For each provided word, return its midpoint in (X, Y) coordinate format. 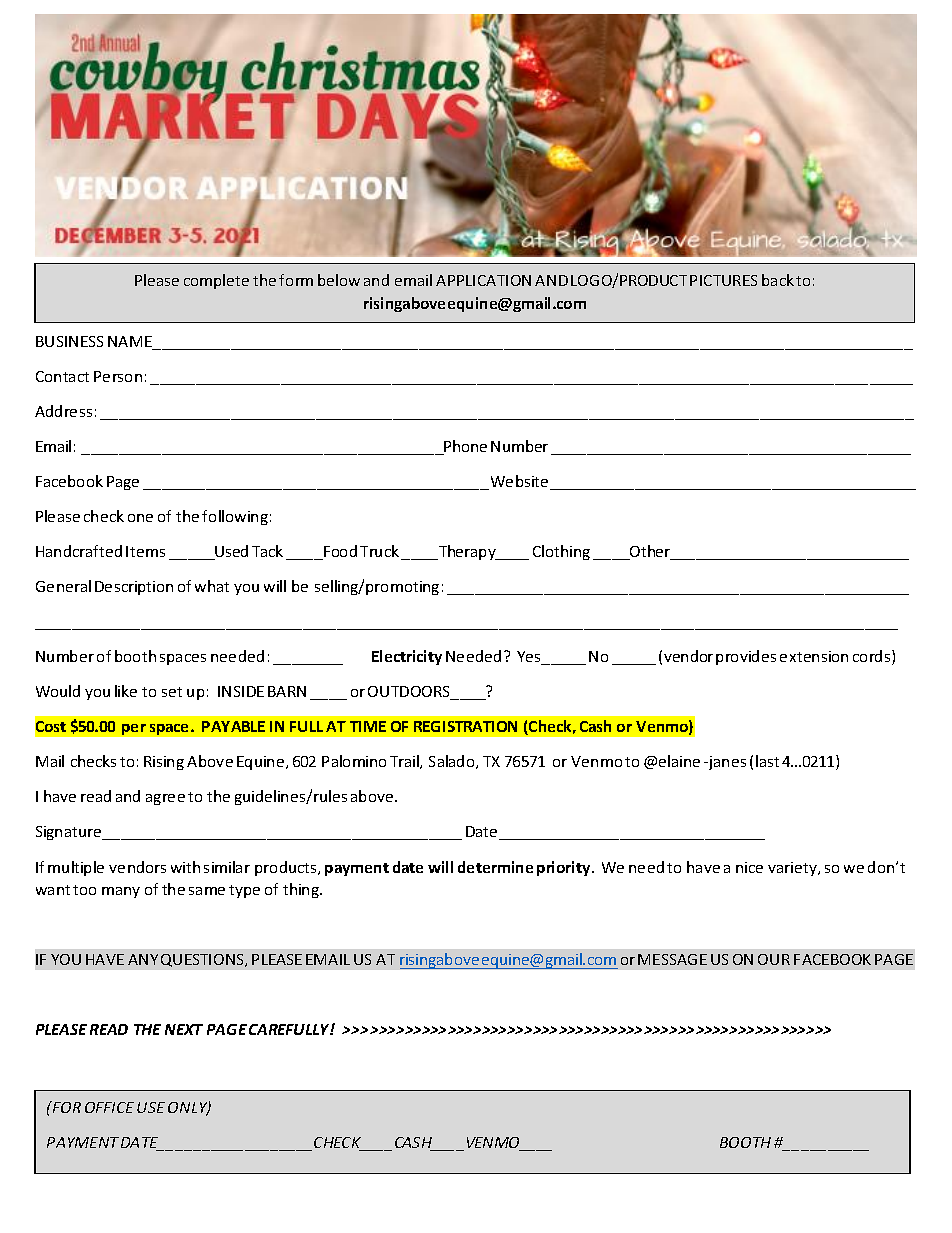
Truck (379, 551)
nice (749, 867)
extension (814, 656)
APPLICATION (483, 280)
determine (495, 867)
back (778, 280)
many (121, 892)
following (235, 517)
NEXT (184, 1029)
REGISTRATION (465, 726)
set (172, 692)
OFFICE (109, 1107)
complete (216, 281)
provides (746, 657)
